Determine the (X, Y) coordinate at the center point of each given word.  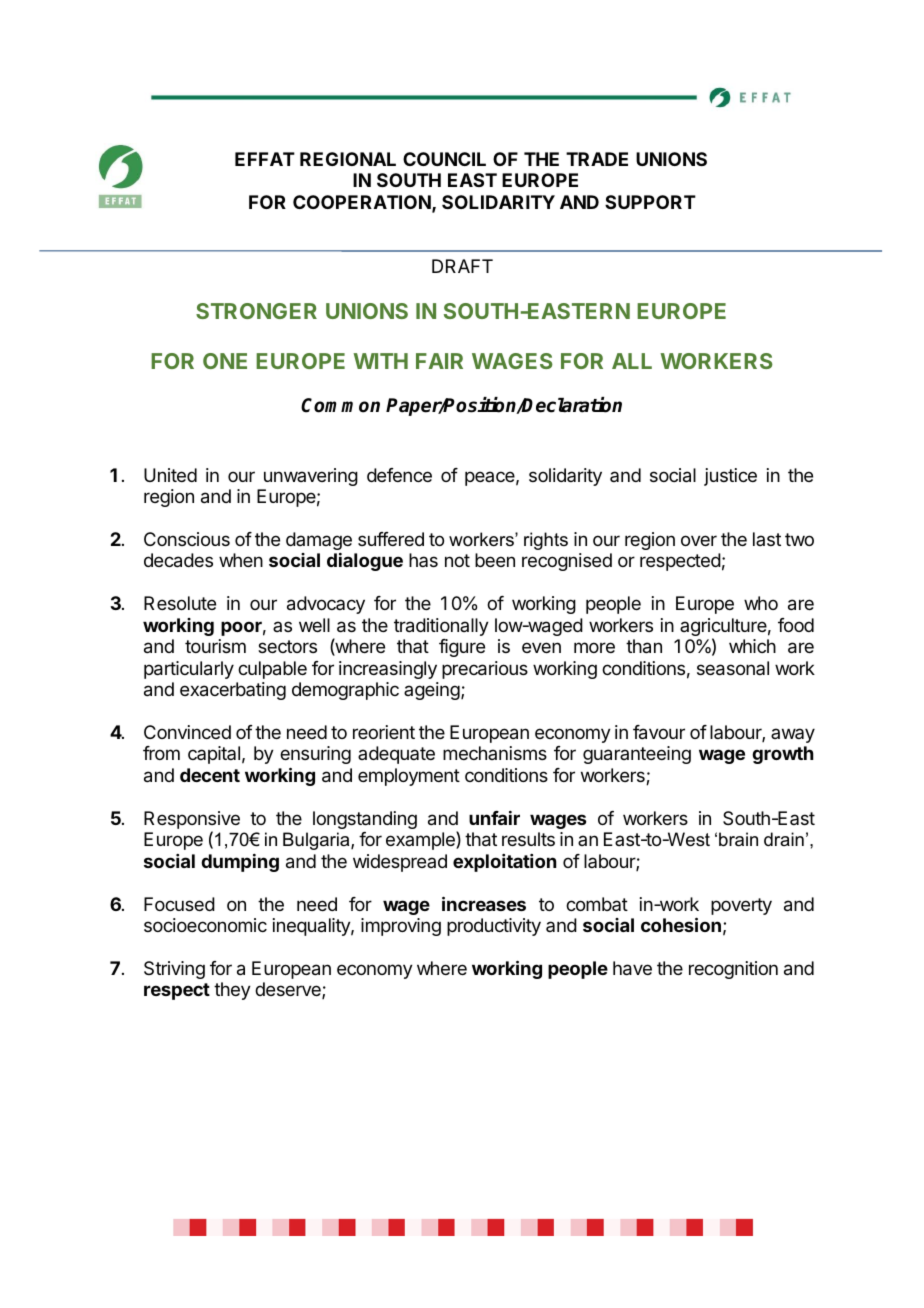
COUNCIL (444, 159)
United (170, 475)
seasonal (733, 668)
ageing (432, 691)
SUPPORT (650, 202)
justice (730, 477)
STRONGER (256, 311)
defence (399, 475)
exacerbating (233, 691)
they (232, 991)
